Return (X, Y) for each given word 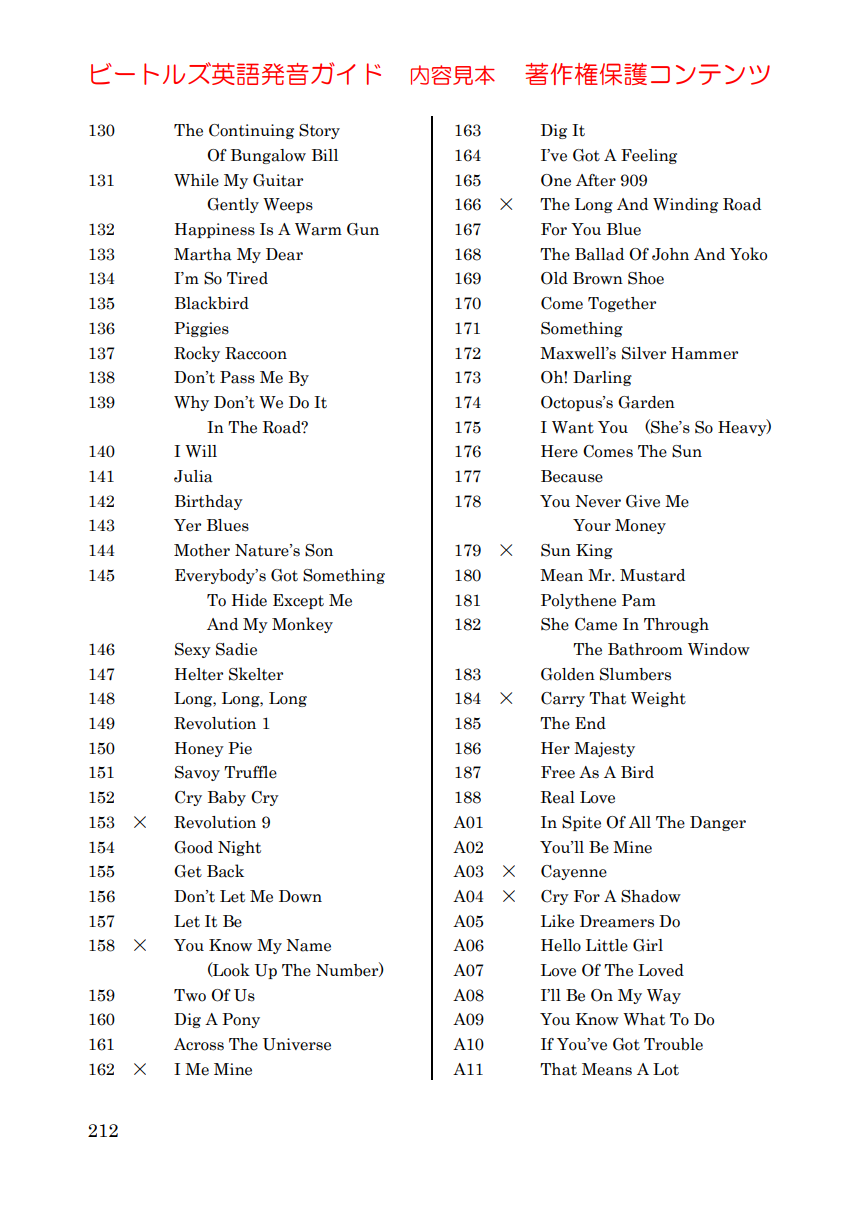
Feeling (649, 156)
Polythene (578, 601)
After (596, 180)
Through (676, 625)
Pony (241, 1020)
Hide (249, 600)
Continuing (251, 131)
